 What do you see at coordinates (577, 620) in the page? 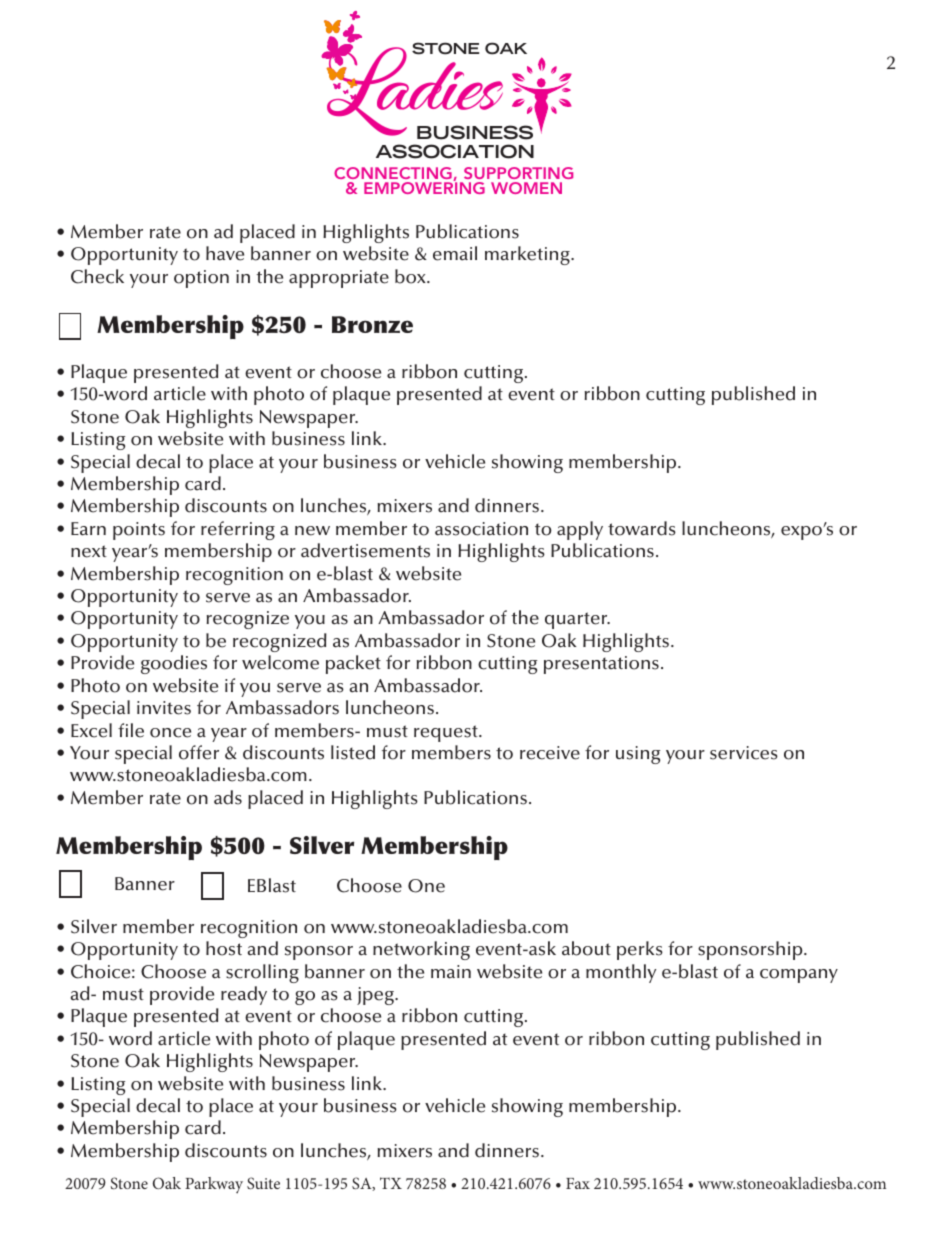
I see `quarter` at bounding box center [577, 620].
